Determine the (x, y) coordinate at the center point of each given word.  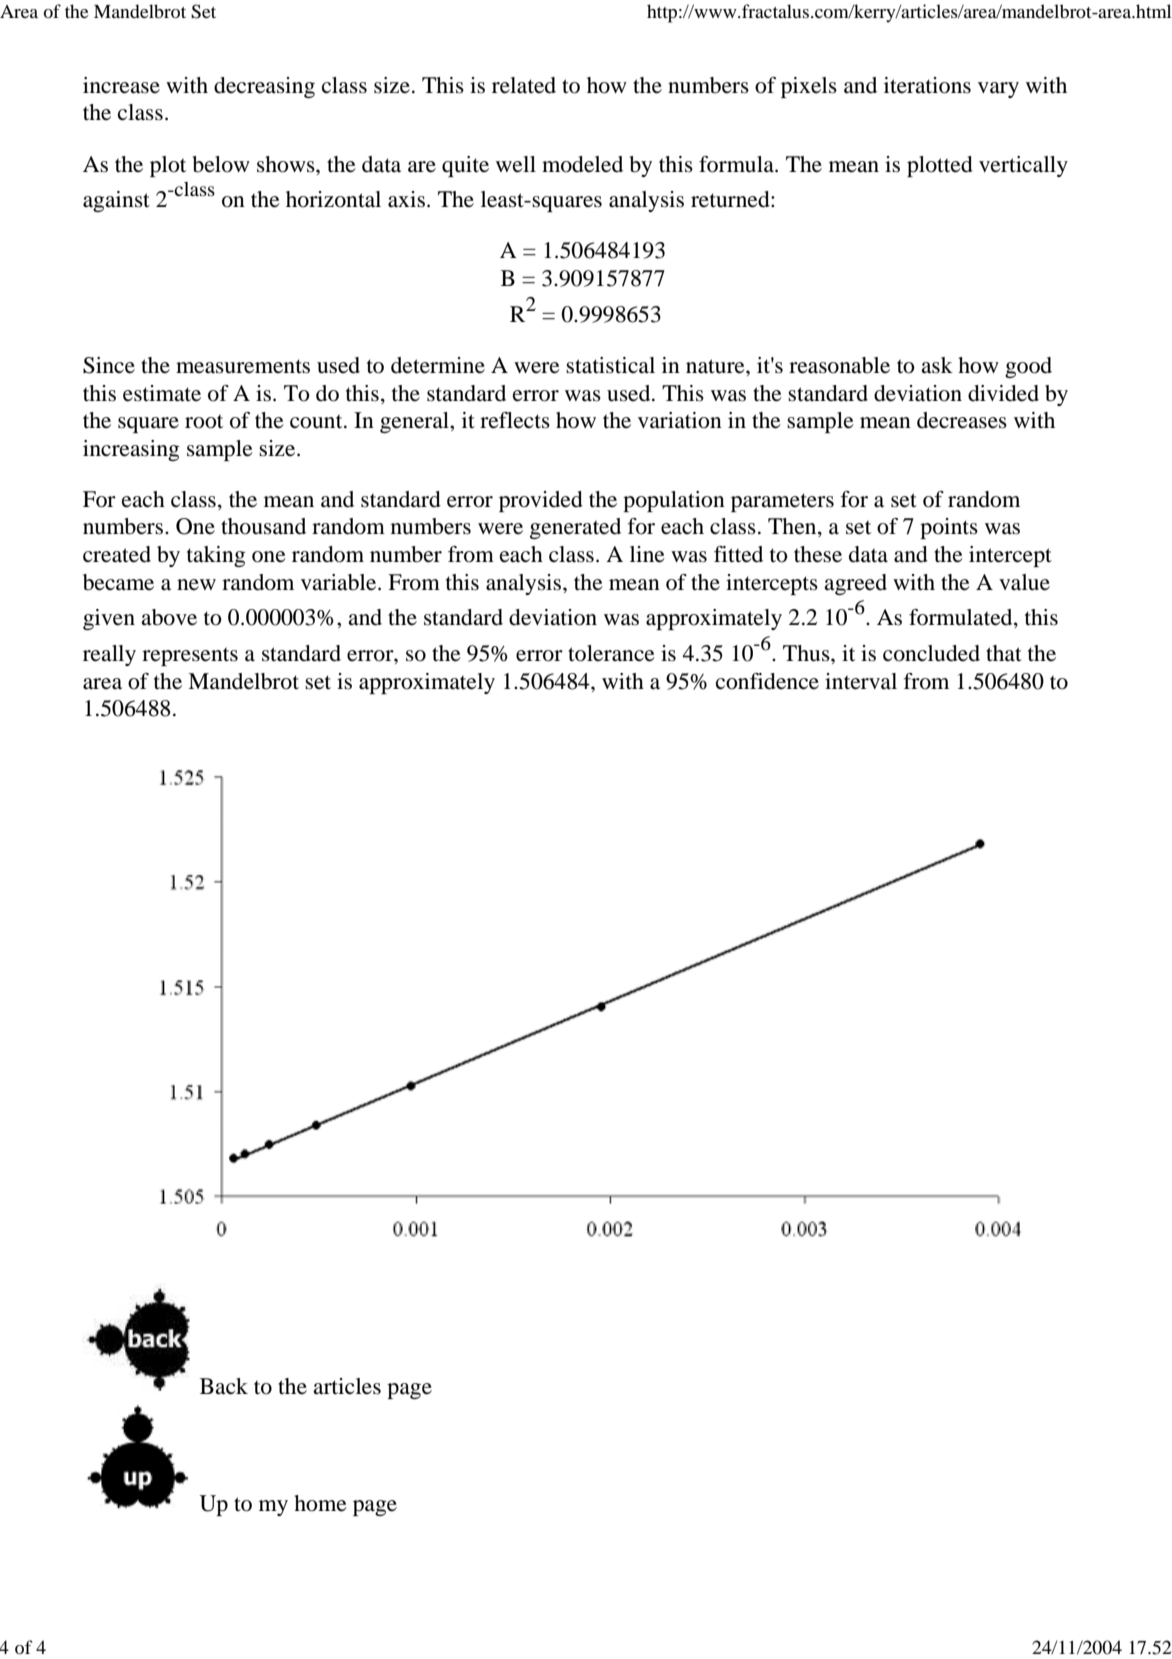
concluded (931, 653)
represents (190, 657)
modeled (582, 164)
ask (937, 365)
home (320, 1503)
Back (224, 1386)
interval (861, 681)
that (1004, 653)
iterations (927, 85)
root (204, 422)
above (169, 617)
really (109, 655)
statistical (610, 365)
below (221, 164)
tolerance (611, 653)
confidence (767, 681)
